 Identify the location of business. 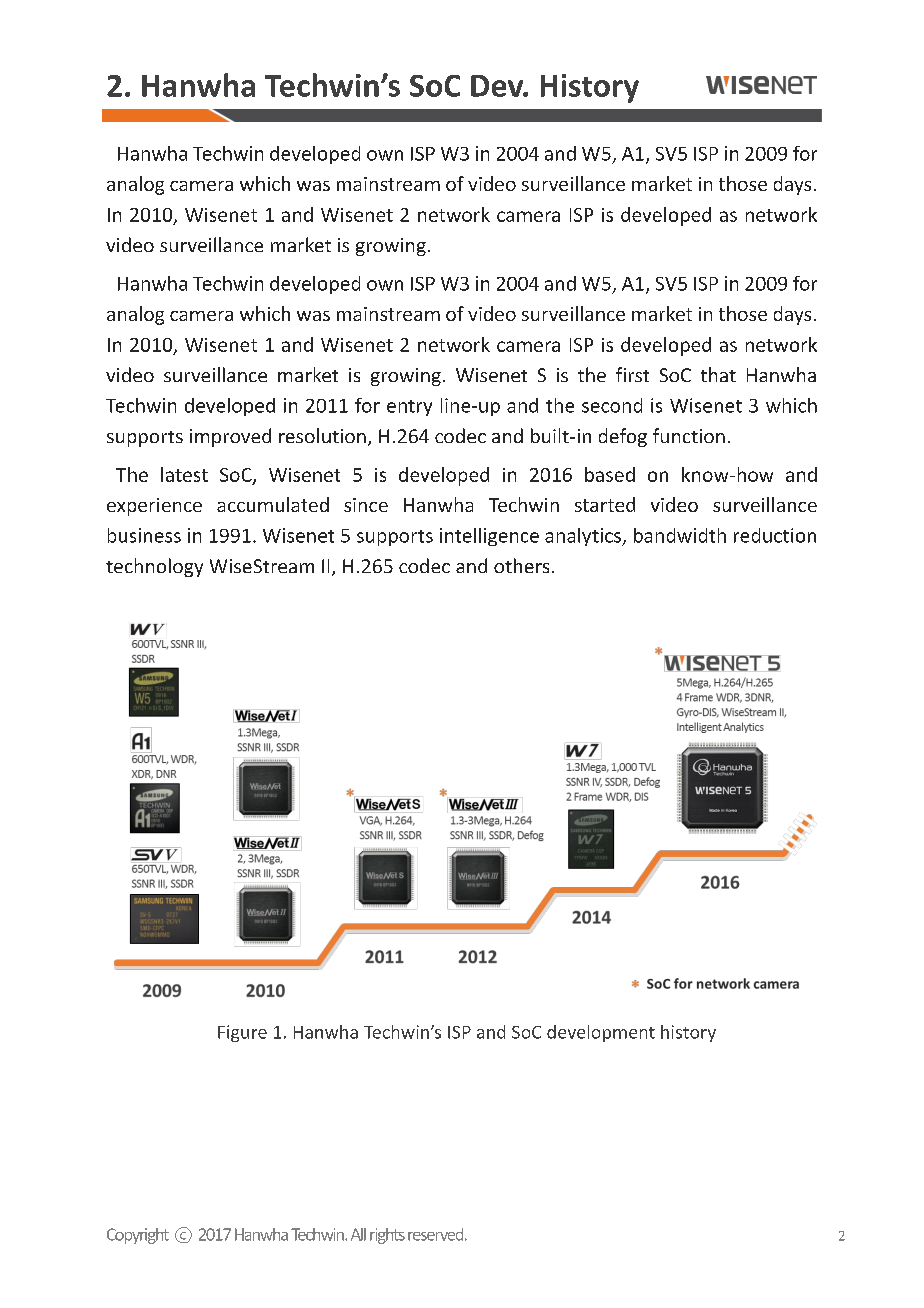
(144, 535).
